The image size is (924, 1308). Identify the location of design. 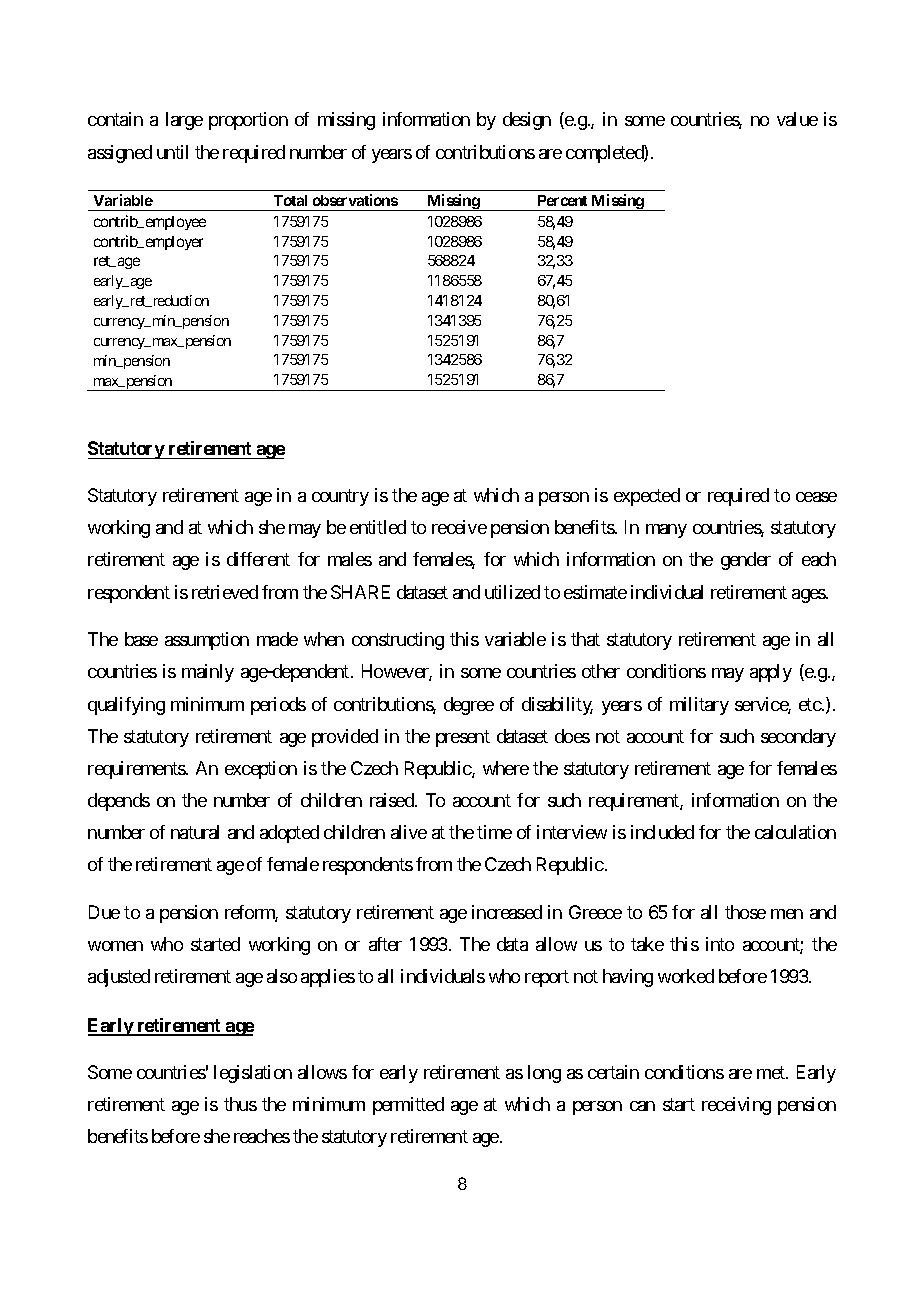
(527, 121).
